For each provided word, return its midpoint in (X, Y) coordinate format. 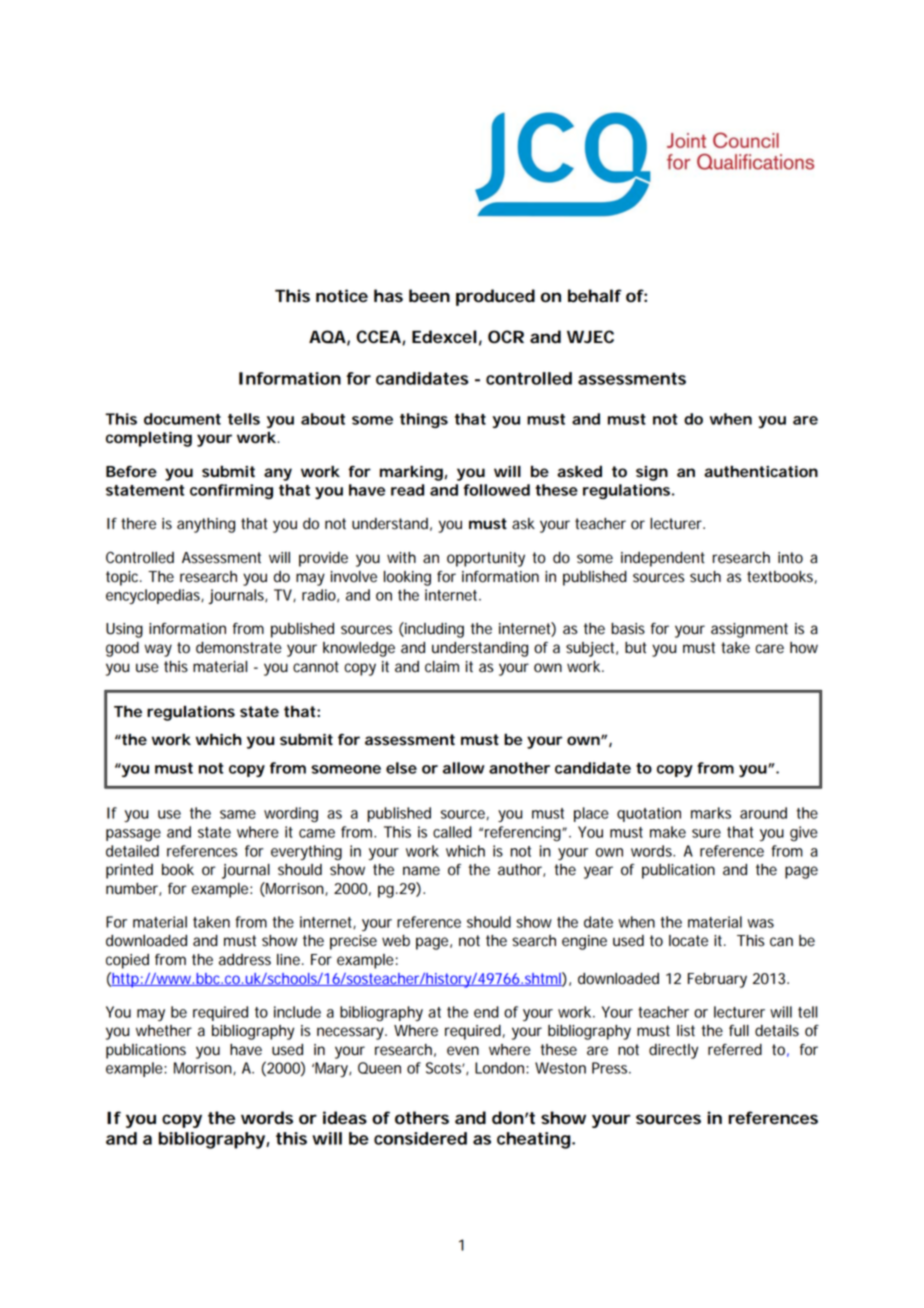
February (717, 980)
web (396, 941)
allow (464, 768)
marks (711, 813)
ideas (345, 1118)
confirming (231, 491)
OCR (506, 337)
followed (497, 490)
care (769, 649)
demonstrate (239, 647)
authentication (761, 472)
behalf (595, 296)
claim (442, 667)
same (238, 814)
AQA (327, 337)
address (245, 960)
